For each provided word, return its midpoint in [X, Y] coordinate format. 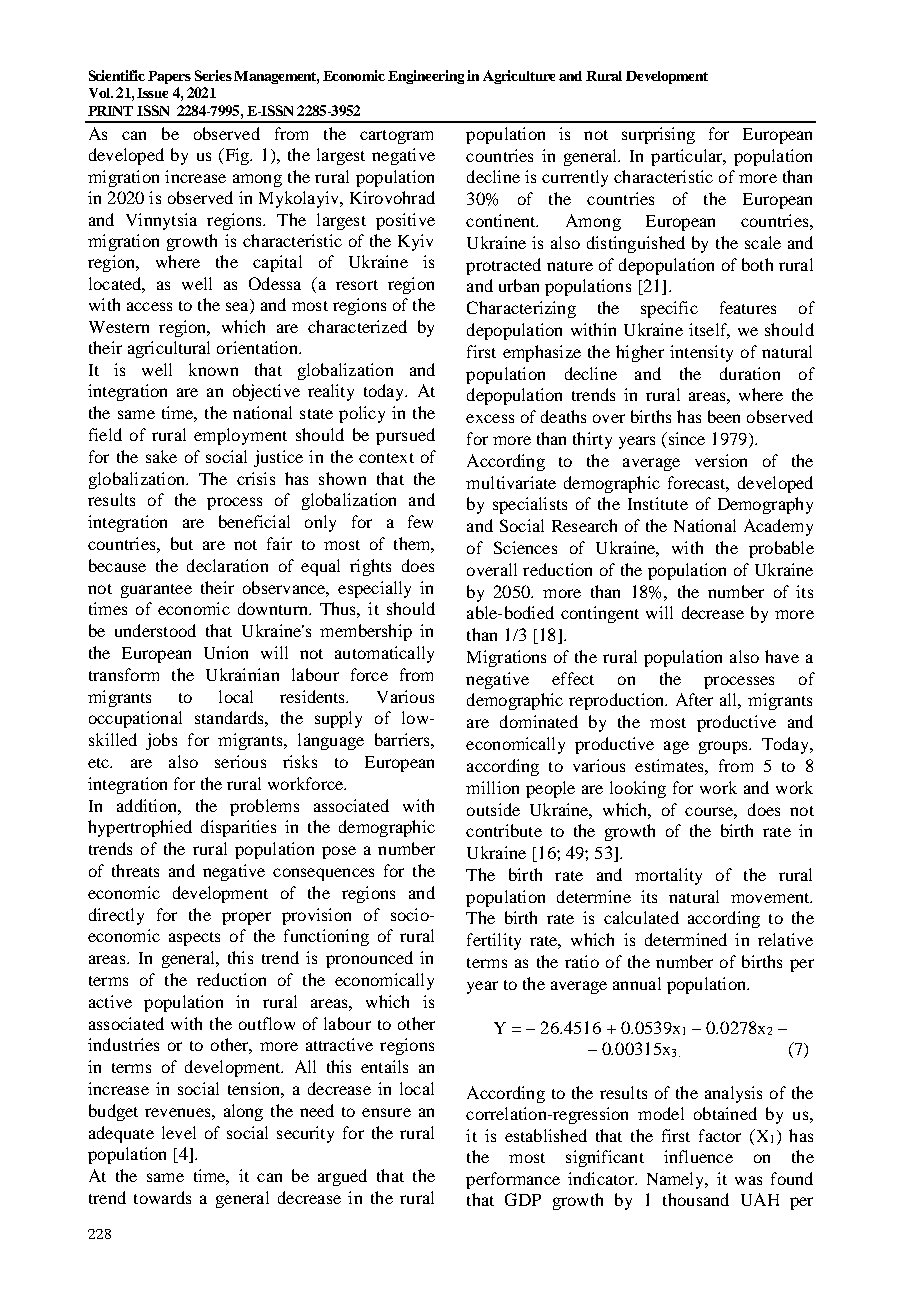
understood [155, 630]
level [179, 1132]
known [213, 369]
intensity [701, 353]
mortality [668, 876]
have [782, 656]
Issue [152, 93]
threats [135, 870]
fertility [494, 941]
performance [513, 1180]
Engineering [426, 77]
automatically [384, 654]
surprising [658, 135]
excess [490, 418]
